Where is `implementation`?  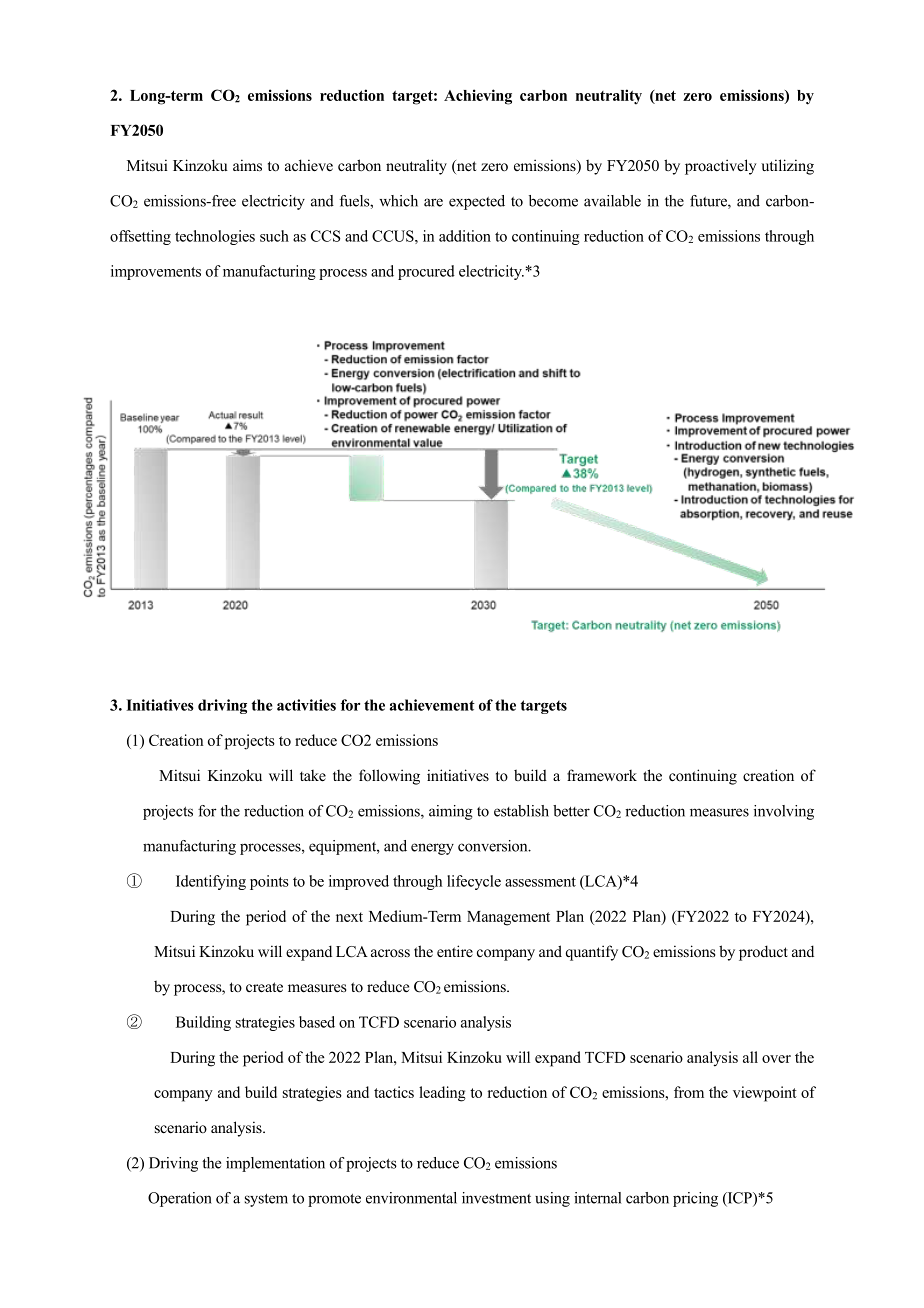
implementation is located at coordinates (275, 1164).
